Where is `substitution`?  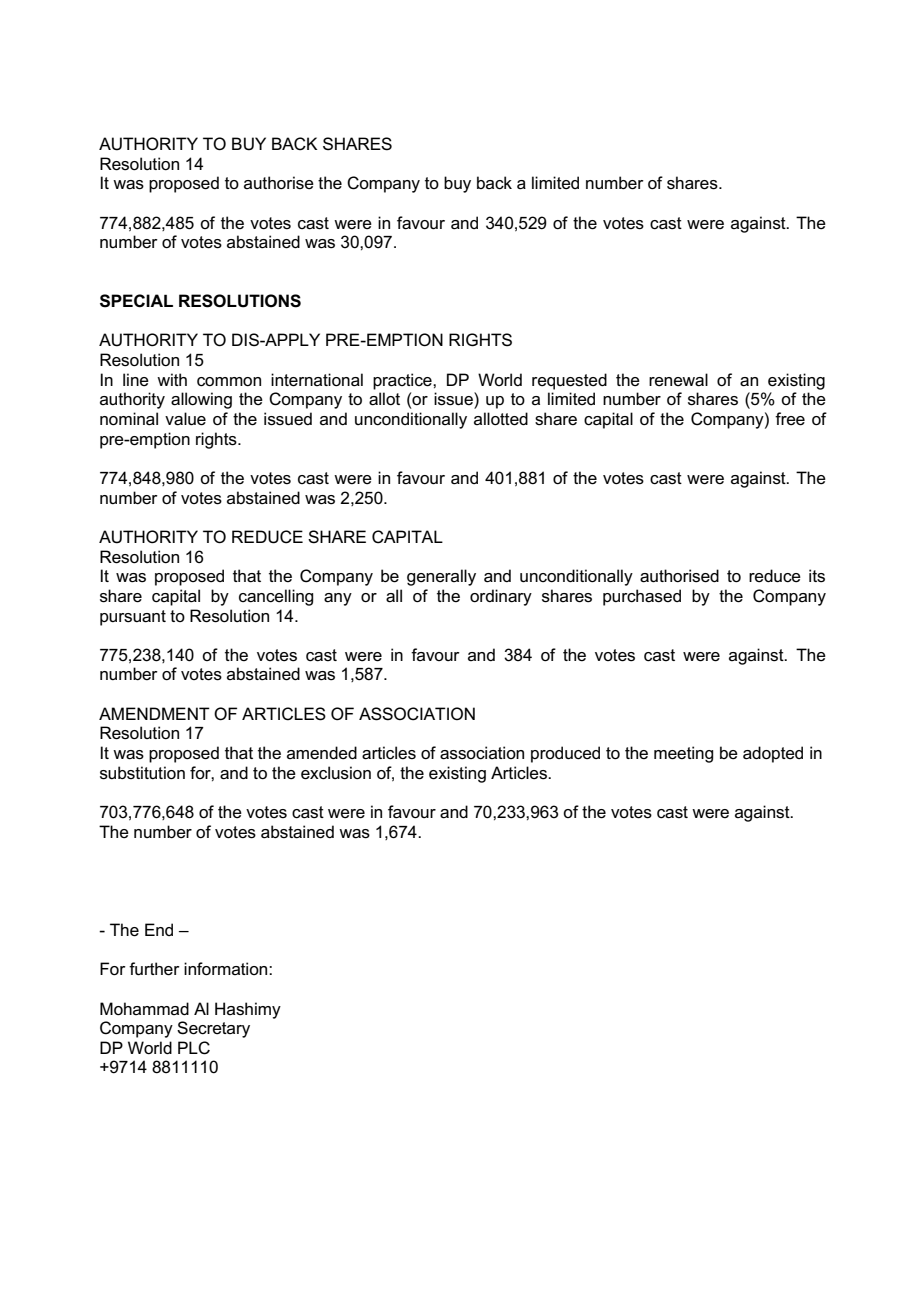
substitution is located at coordinates (142, 773).
